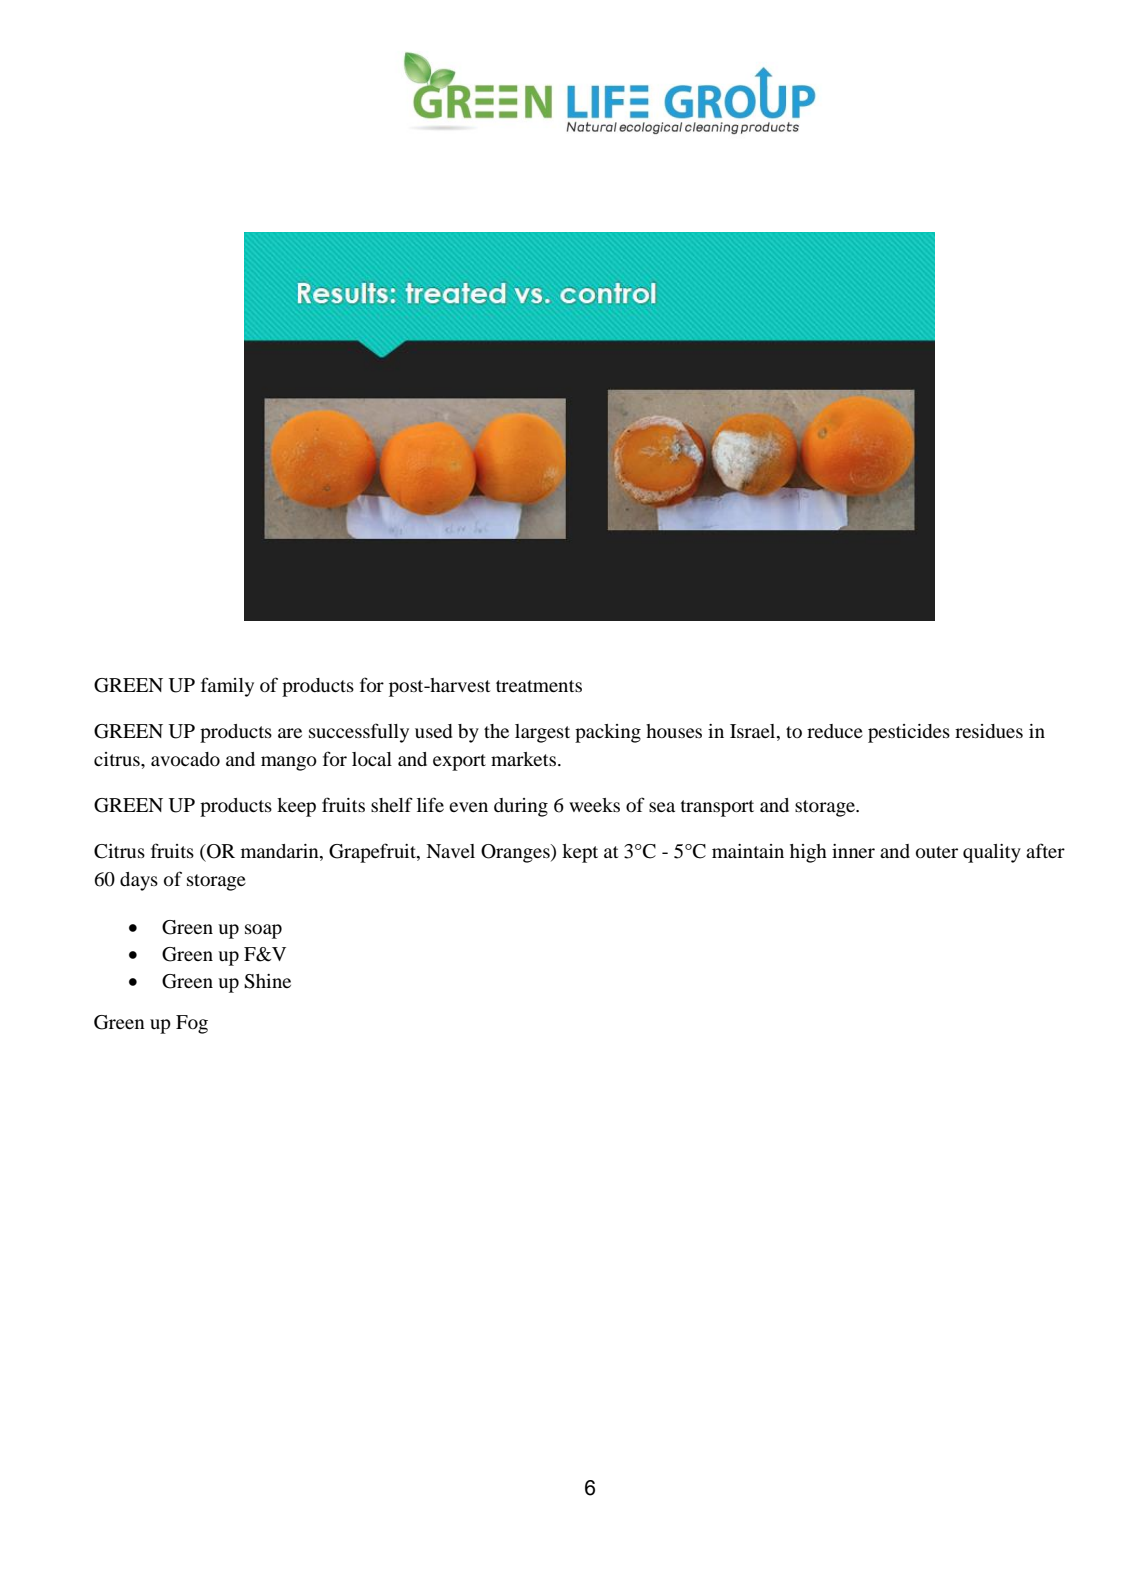  Describe the element at coordinates (989, 731) in the screenshot. I see `residues` at that location.
